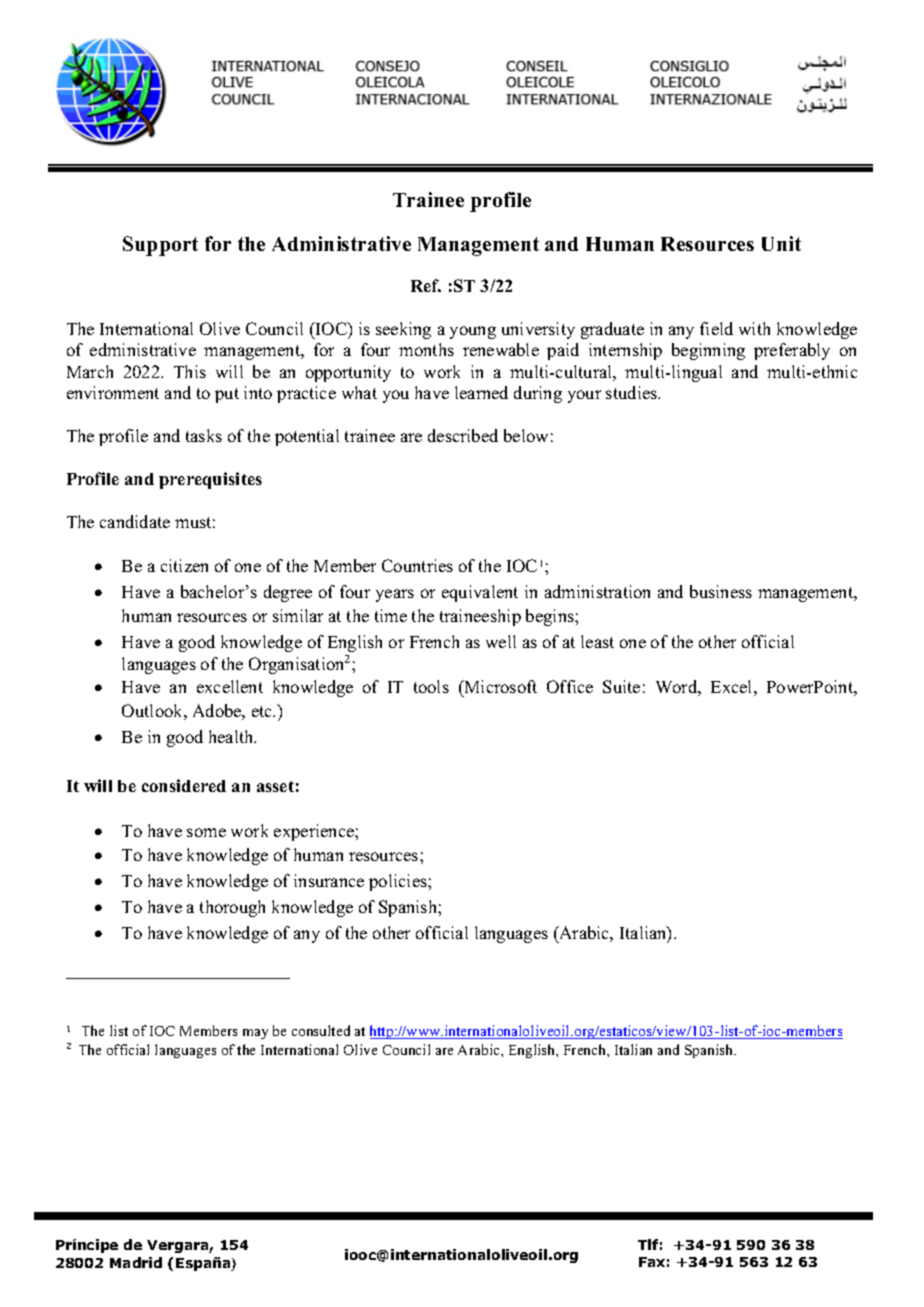 This page has width=924, height=1307. Describe the element at coordinates (321, 1030) in the page. I see `consulted` at that location.
